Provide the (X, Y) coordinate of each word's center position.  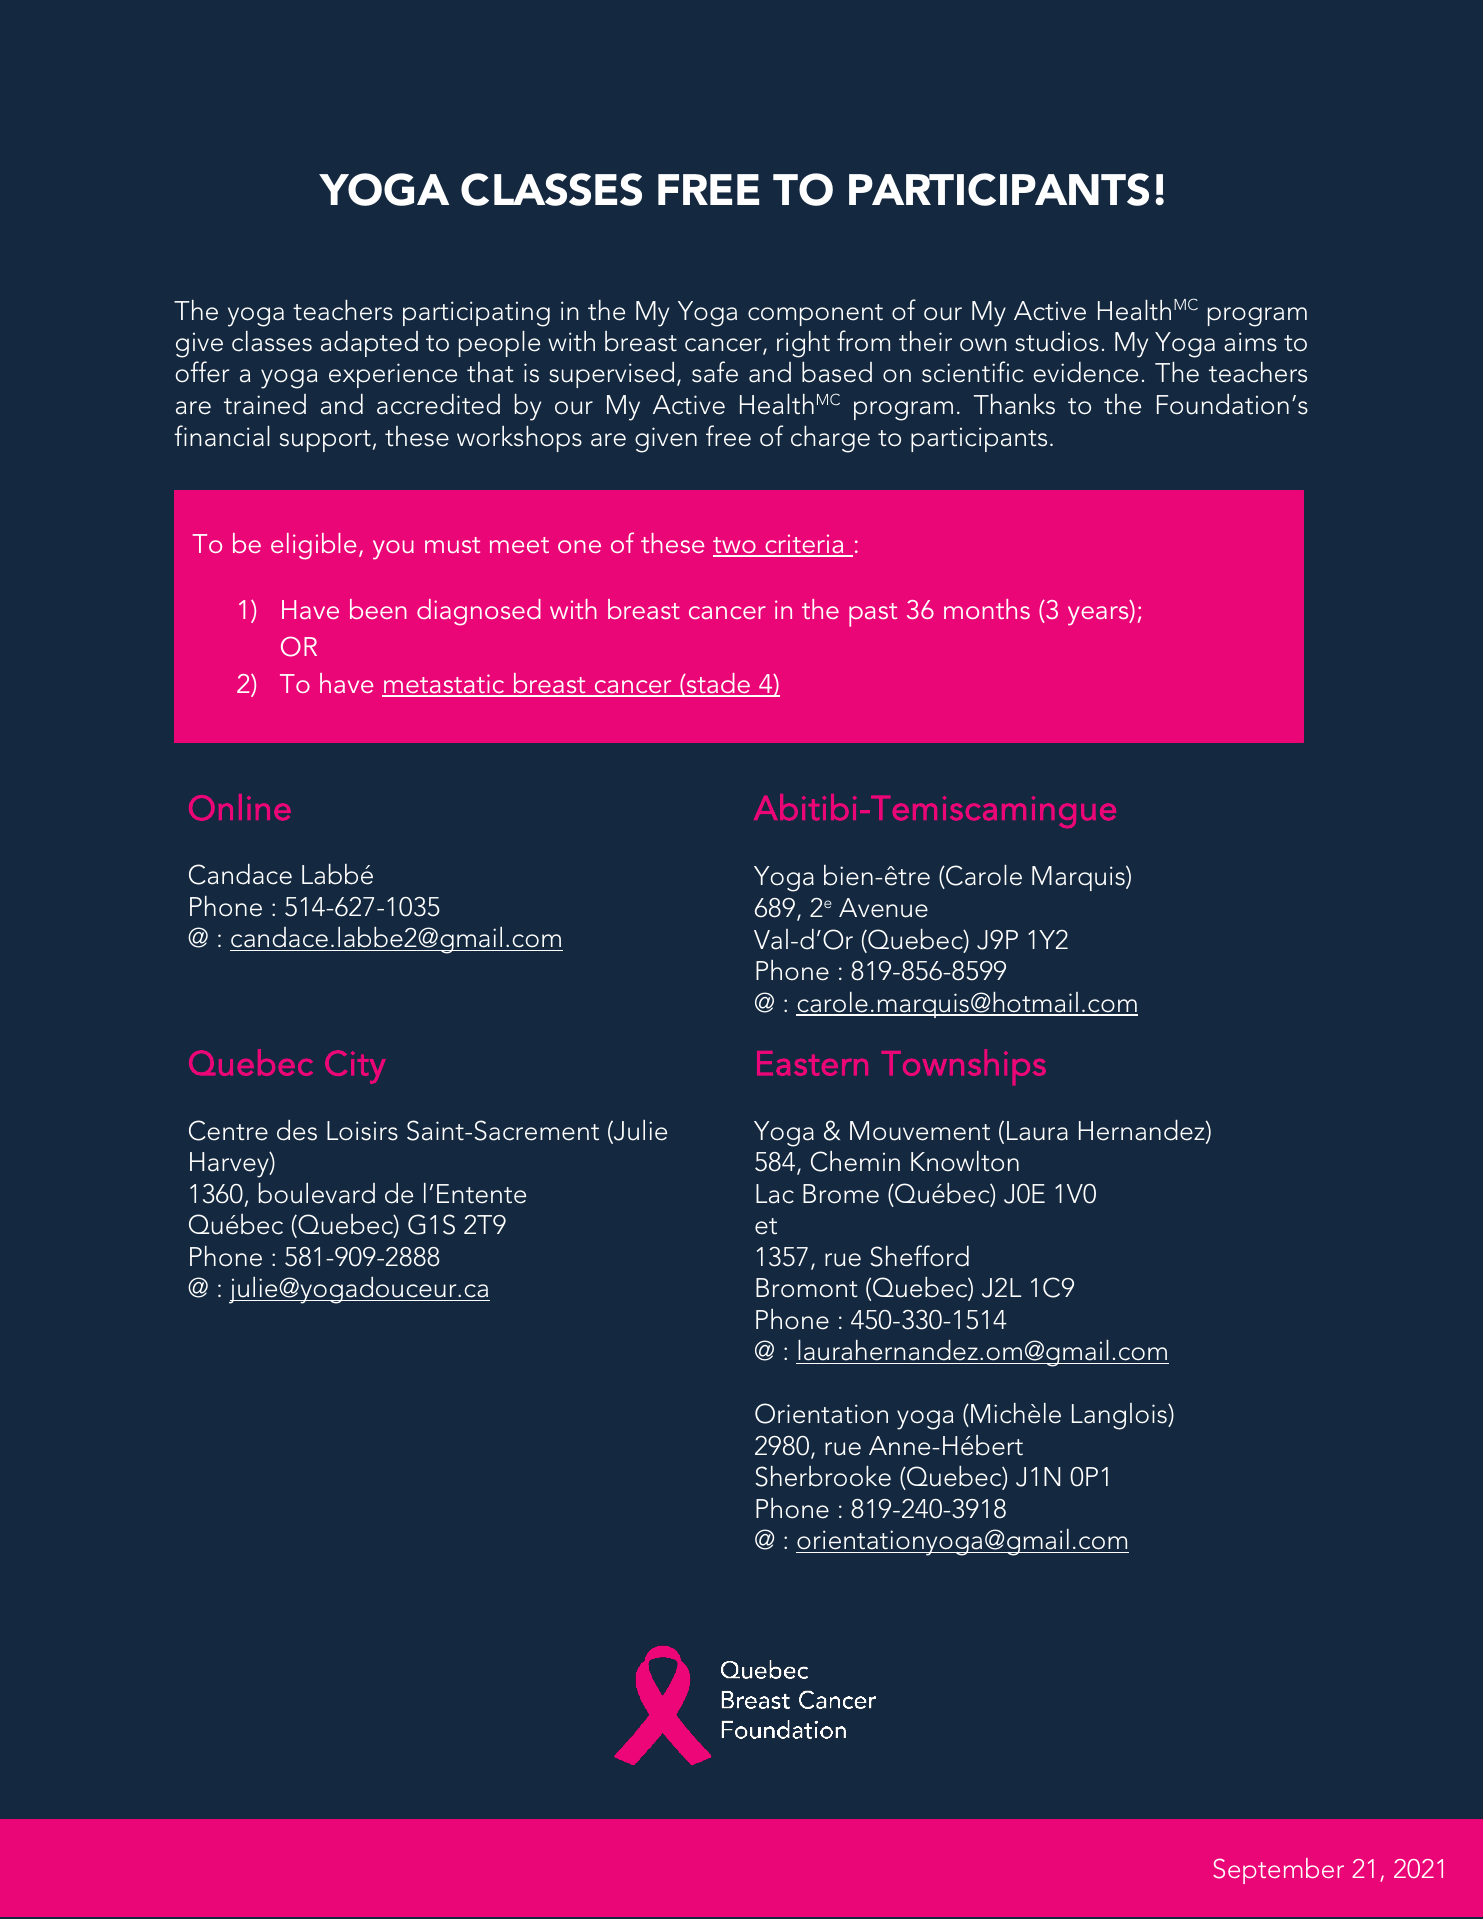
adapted (369, 344)
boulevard (317, 1193)
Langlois (1120, 1416)
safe (715, 372)
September (1278, 1871)
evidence (1085, 372)
